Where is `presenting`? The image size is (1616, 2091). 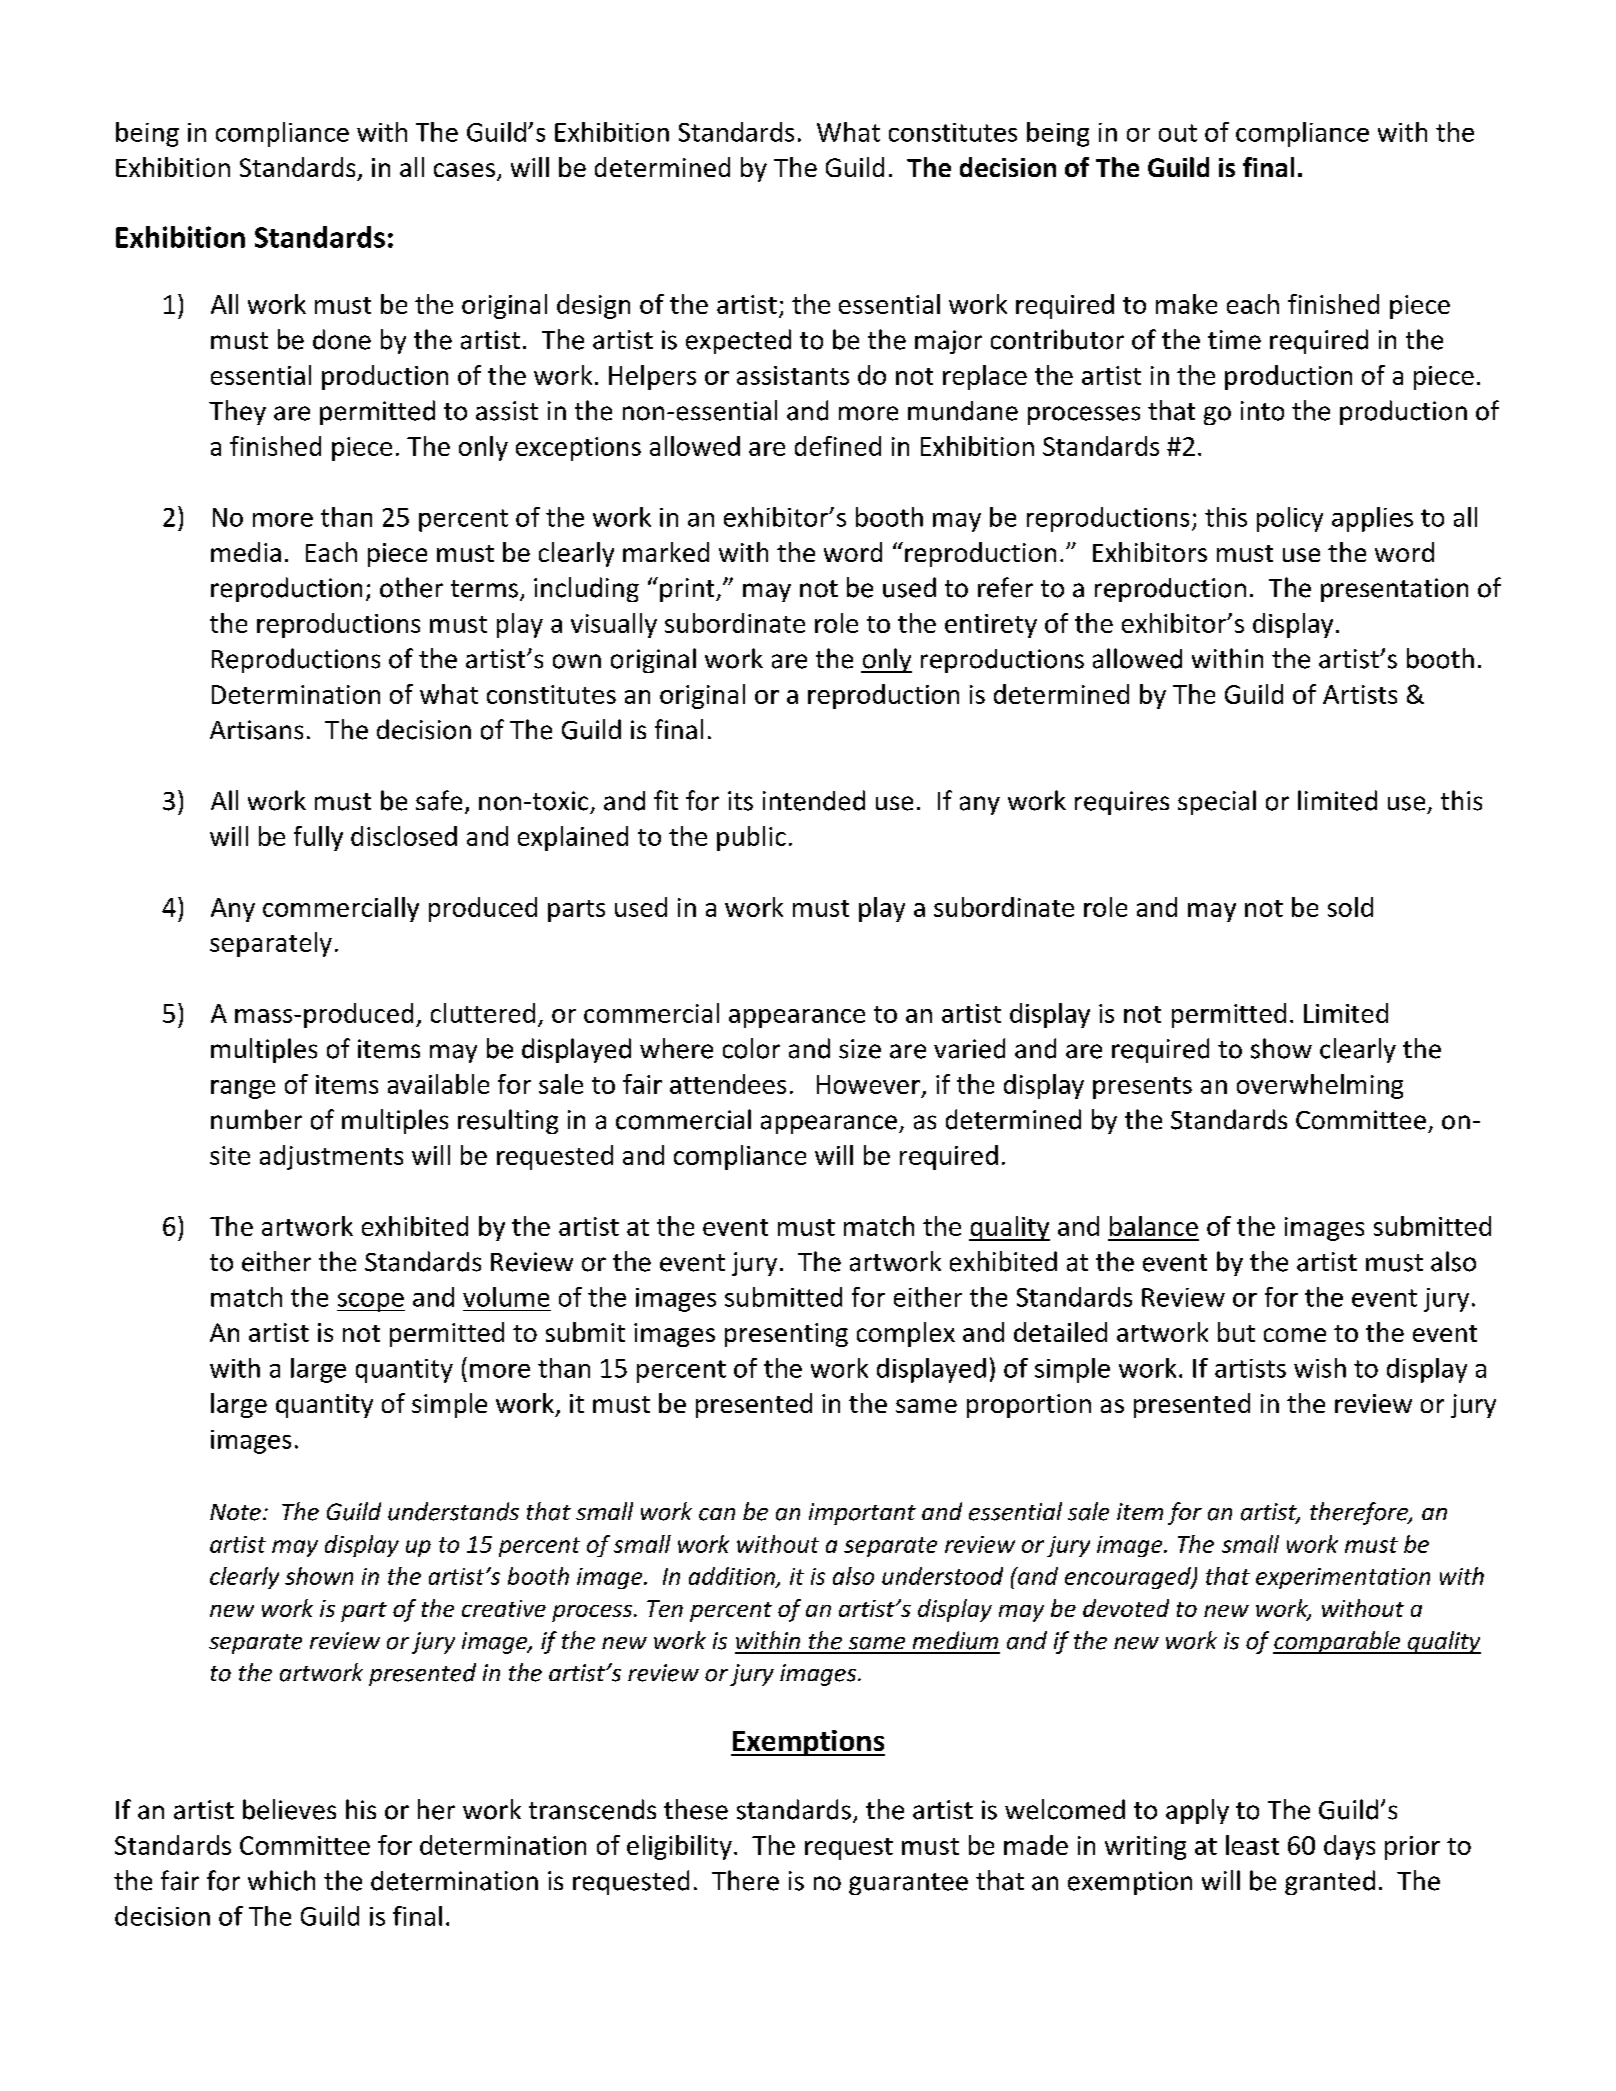 presenting is located at coordinates (786, 1335).
